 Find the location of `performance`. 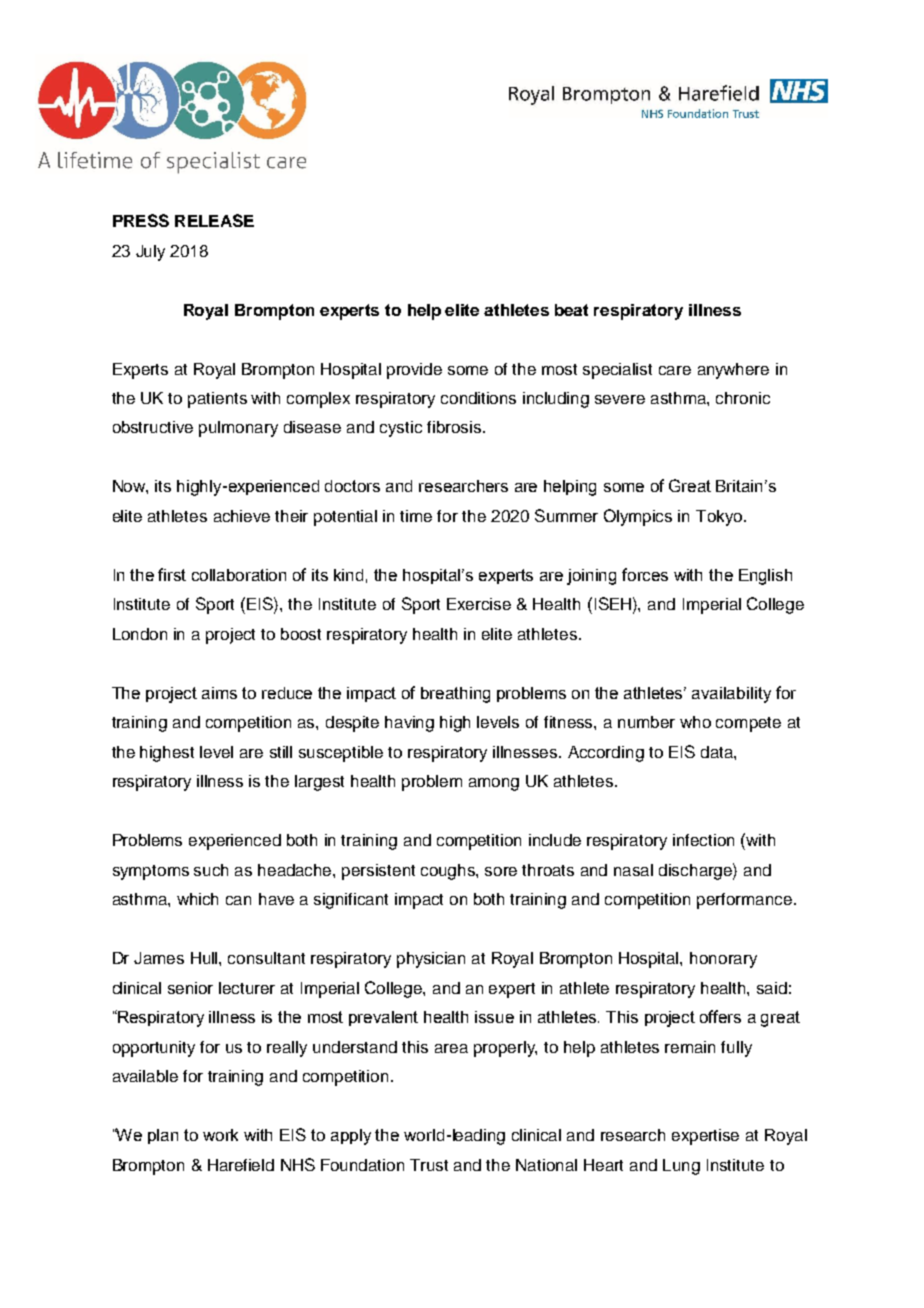

performance is located at coordinates (746, 901).
